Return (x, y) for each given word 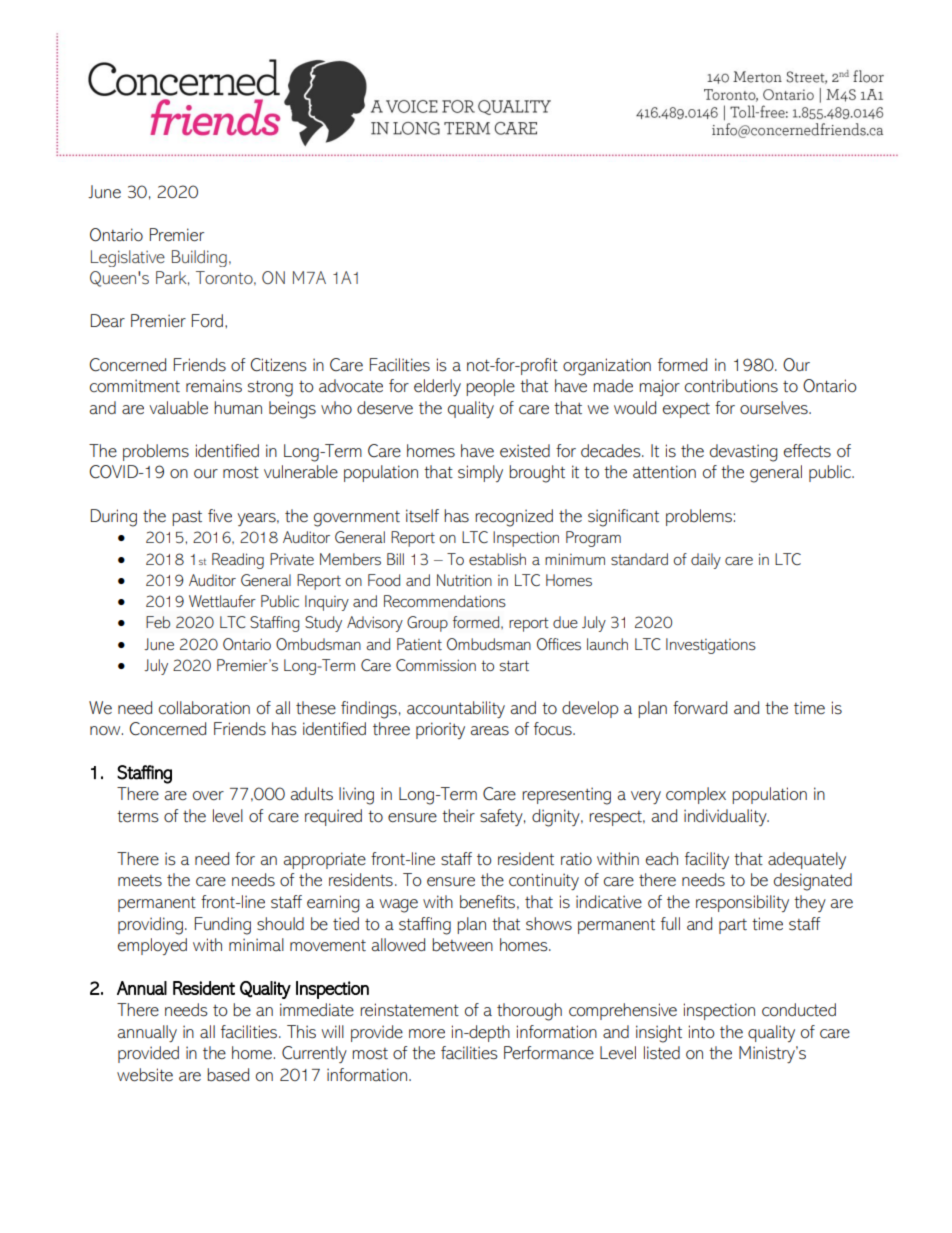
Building (199, 258)
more (427, 1034)
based (228, 1075)
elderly (437, 387)
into (701, 1032)
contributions (731, 386)
